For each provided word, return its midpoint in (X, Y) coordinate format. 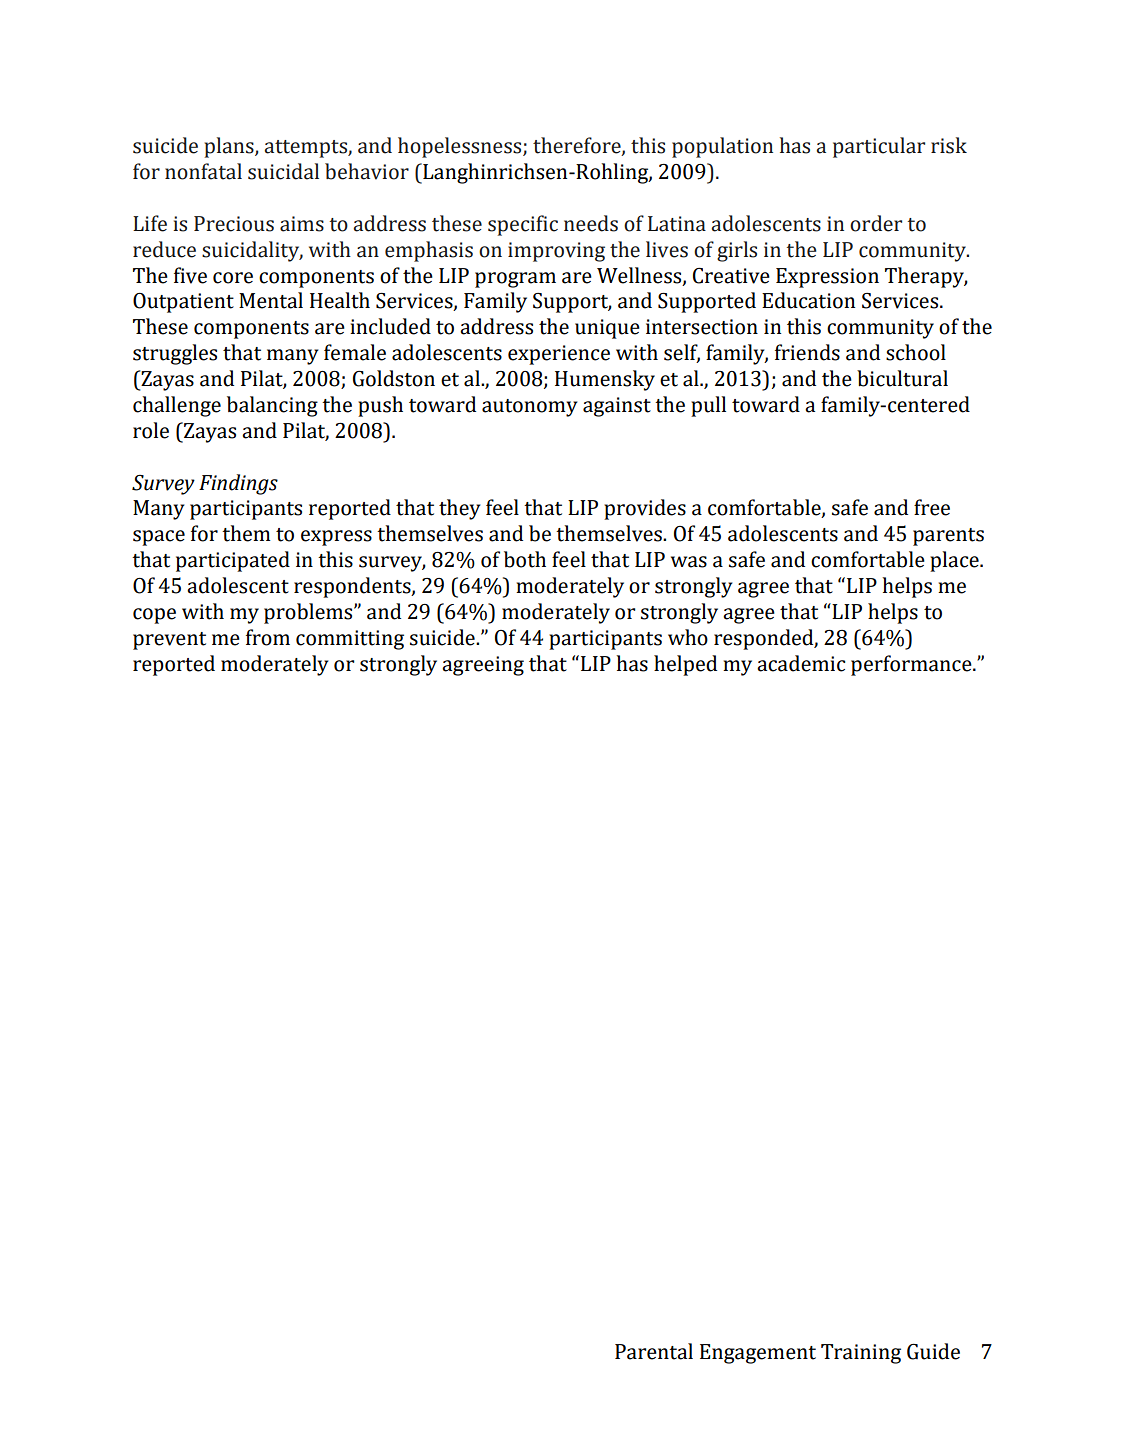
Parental (654, 1351)
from (268, 637)
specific (523, 225)
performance (912, 665)
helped (685, 665)
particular (879, 147)
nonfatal (203, 171)
